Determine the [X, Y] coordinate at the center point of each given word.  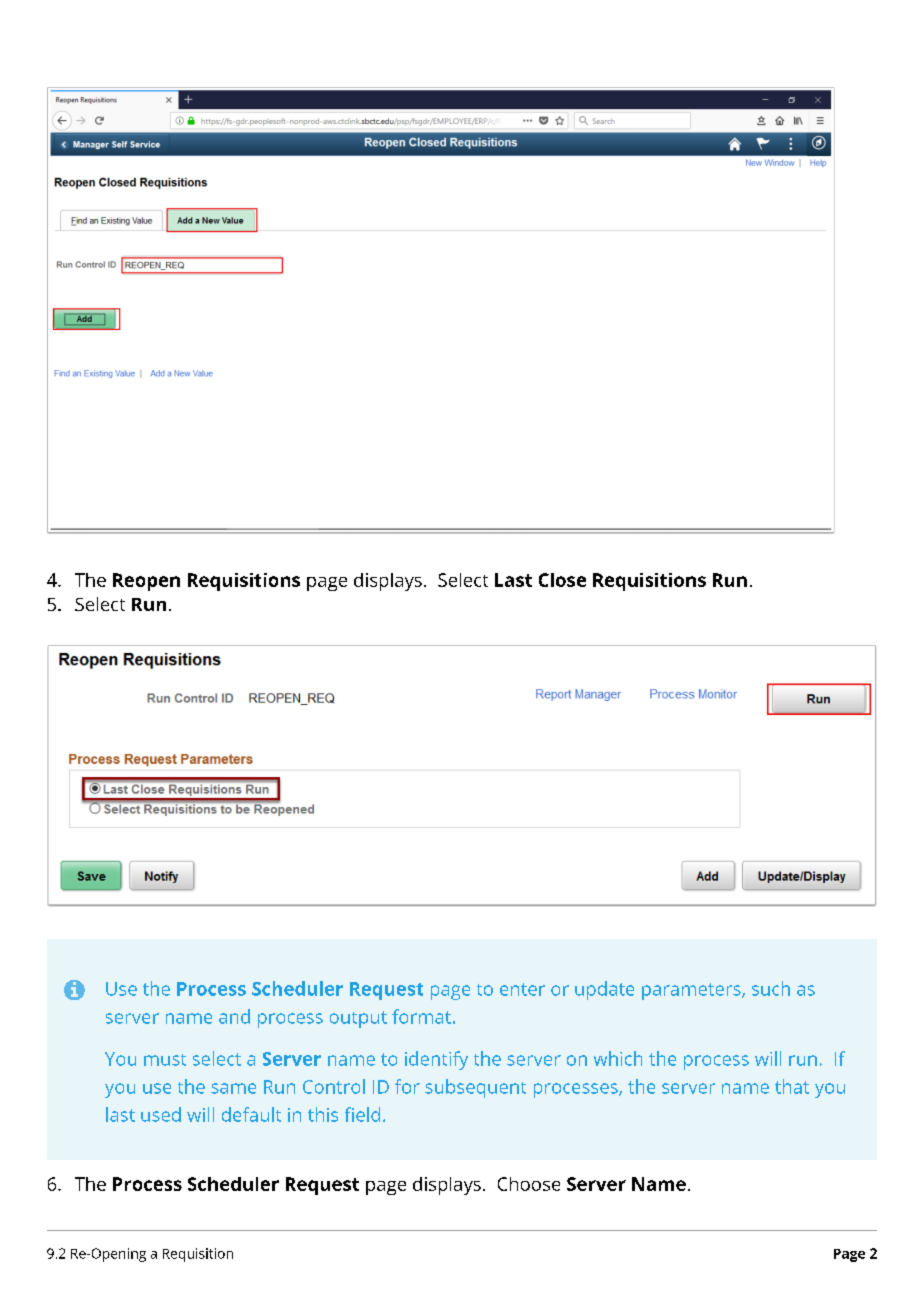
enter [522, 989]
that [792, 1086]
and [234, 1016]
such [771, 988]
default [251, 1114]
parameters [692, 991]
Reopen [146, 582]
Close [562, 580]
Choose [529, 1184]
